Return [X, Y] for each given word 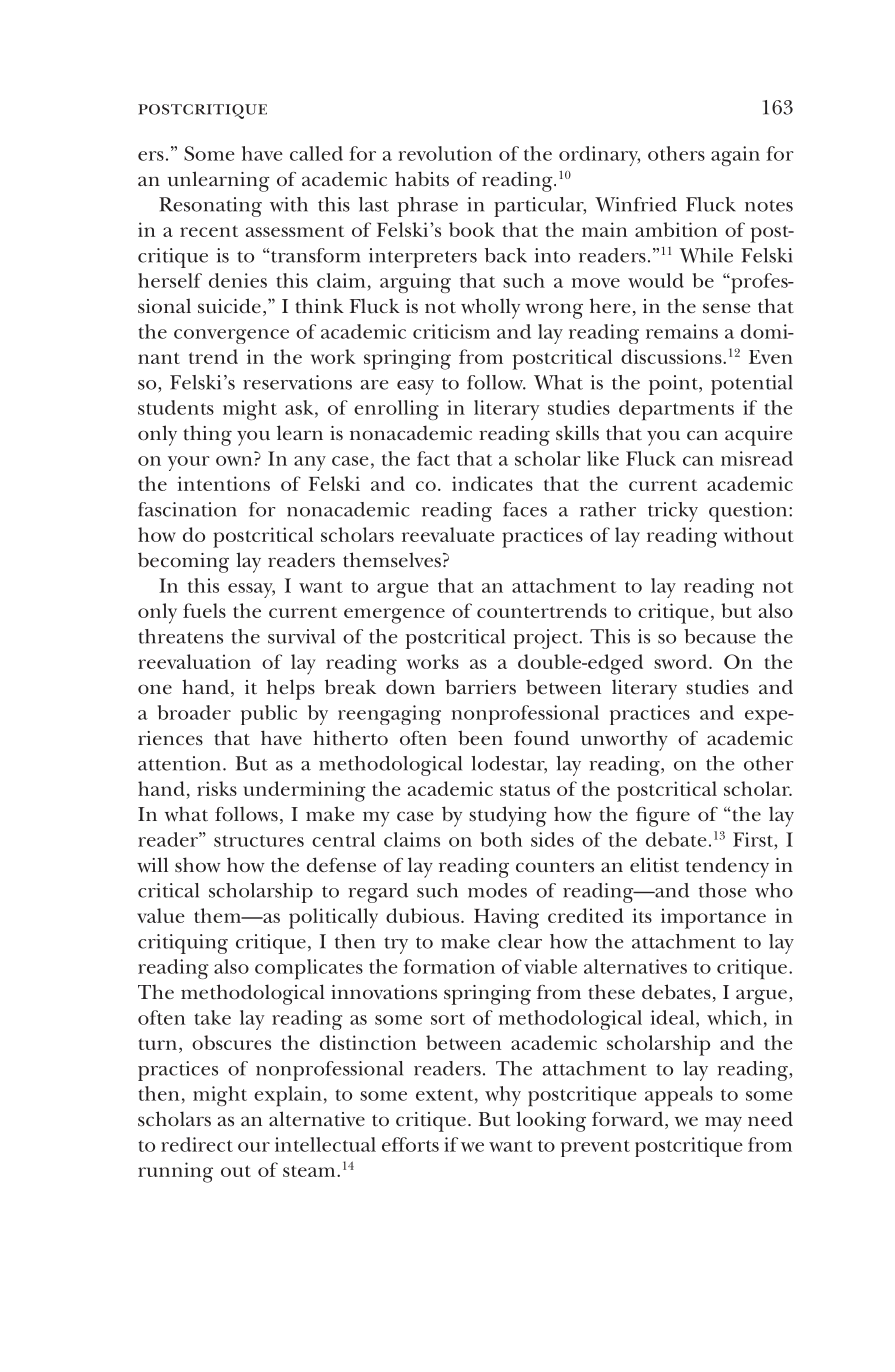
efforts [410, 1144]
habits [422, 179]
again [735, 156]
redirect [197, 1144]
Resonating [210, 207]
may [723, 1124]
